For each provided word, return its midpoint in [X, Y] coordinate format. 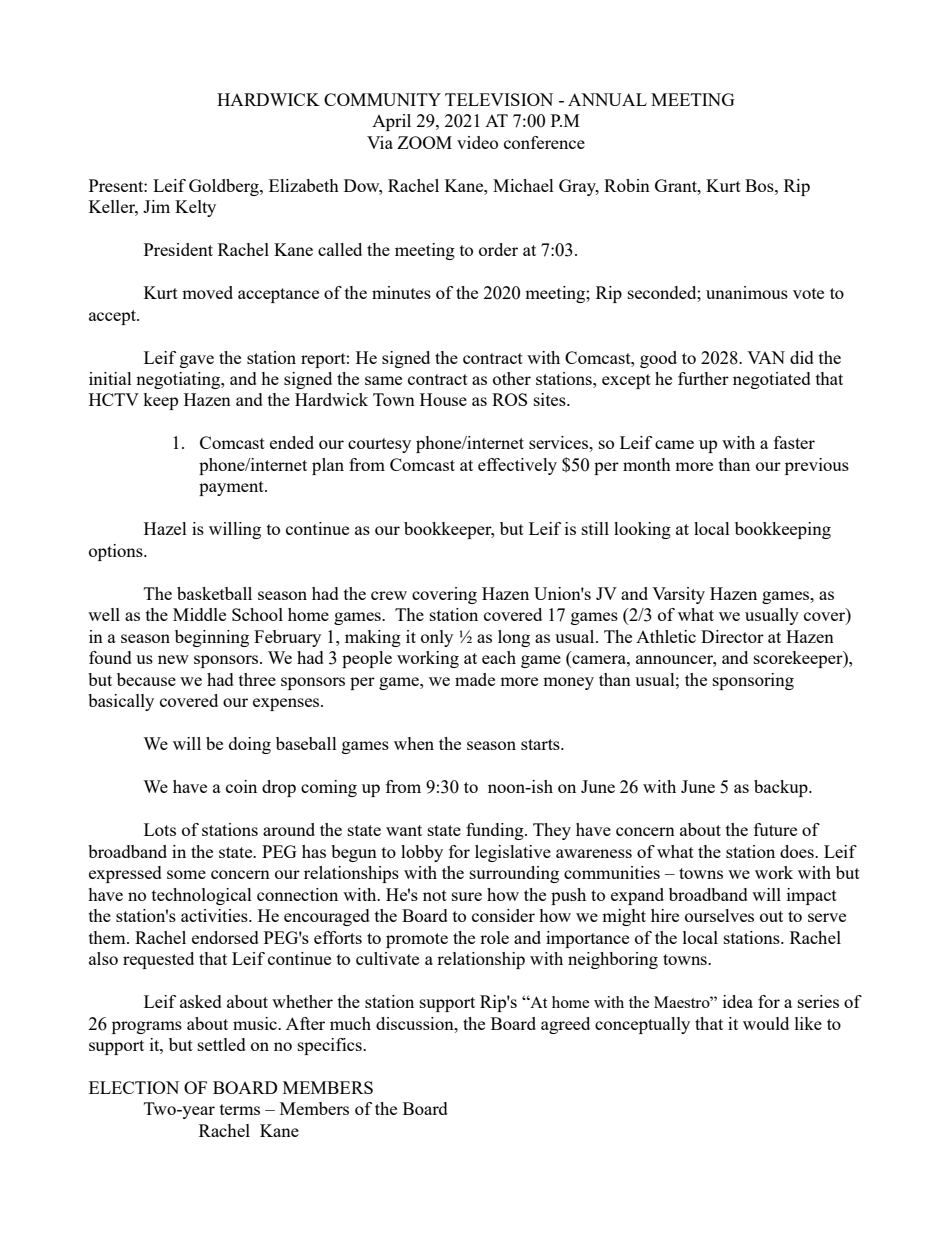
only [437, 638]
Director [732, 636]
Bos [760, 185]
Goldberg [225, 187]
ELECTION [134, 1087]
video [477, 142]
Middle [199, 614]
